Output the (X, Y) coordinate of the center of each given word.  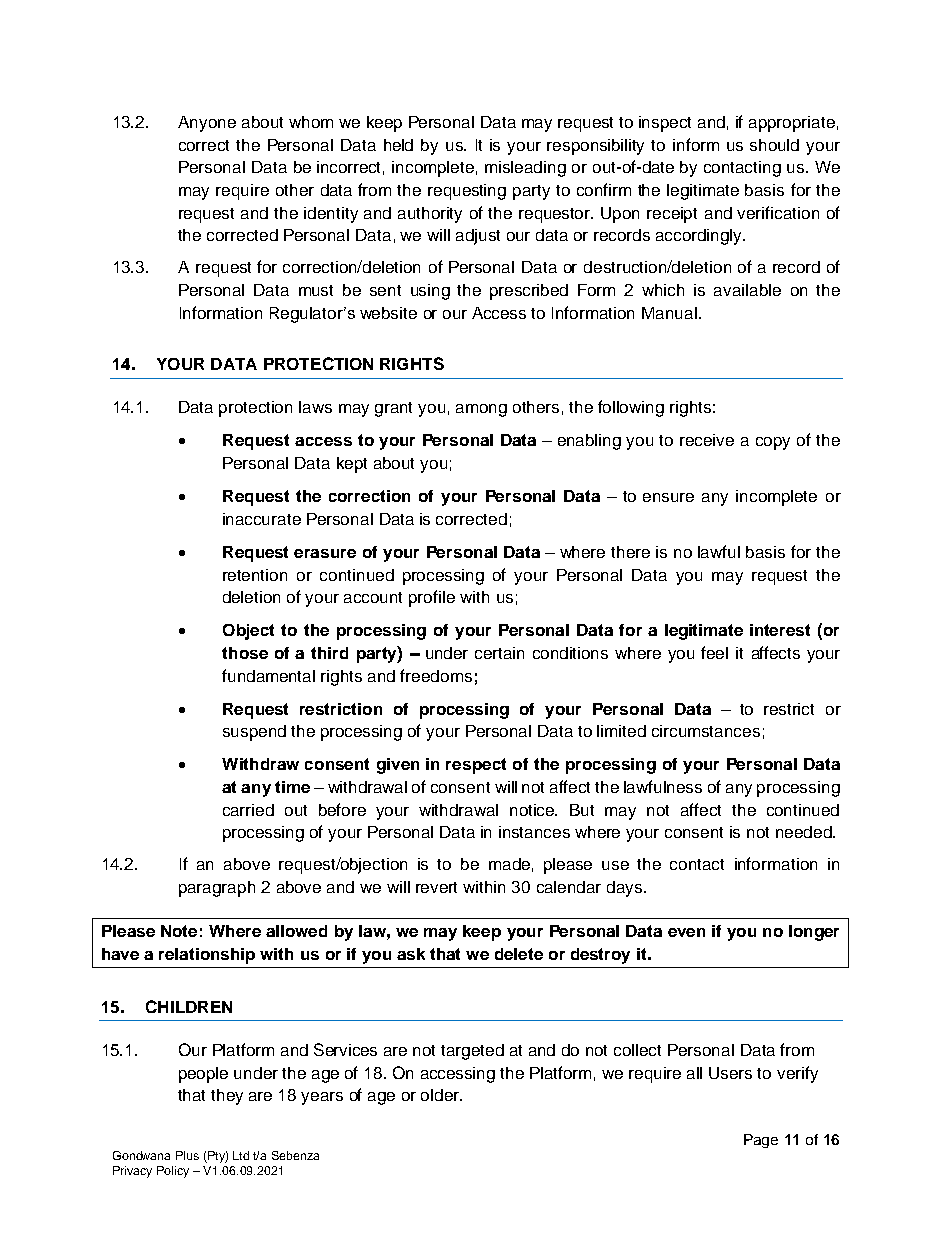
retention (255, 575)
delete (519, 954)
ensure (668, 497)
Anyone (207, 124)
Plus (187, 1155)
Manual (669, 313)
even (686, 932)
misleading (525, 169)
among (481, 410)
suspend (254, 733)
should (774, 145)
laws (315, 407)
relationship (207, 956)
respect (476, 766)
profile (432, 598)
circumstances (706, 731)
